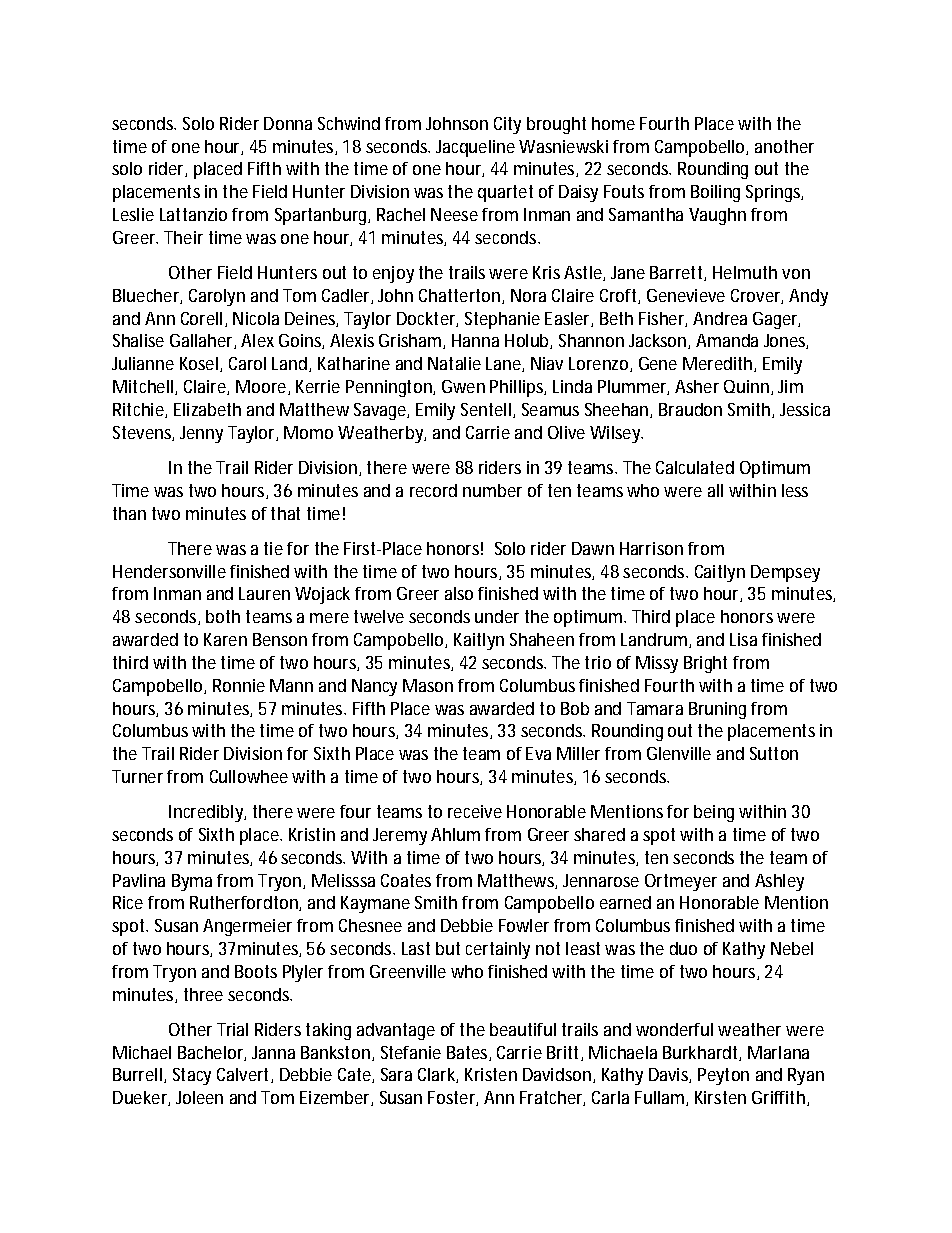 The width and height of the screenshot is (952, 1233). Describe the element at coordinates (459, 593) in the screenshot. I see `also` at that location.
